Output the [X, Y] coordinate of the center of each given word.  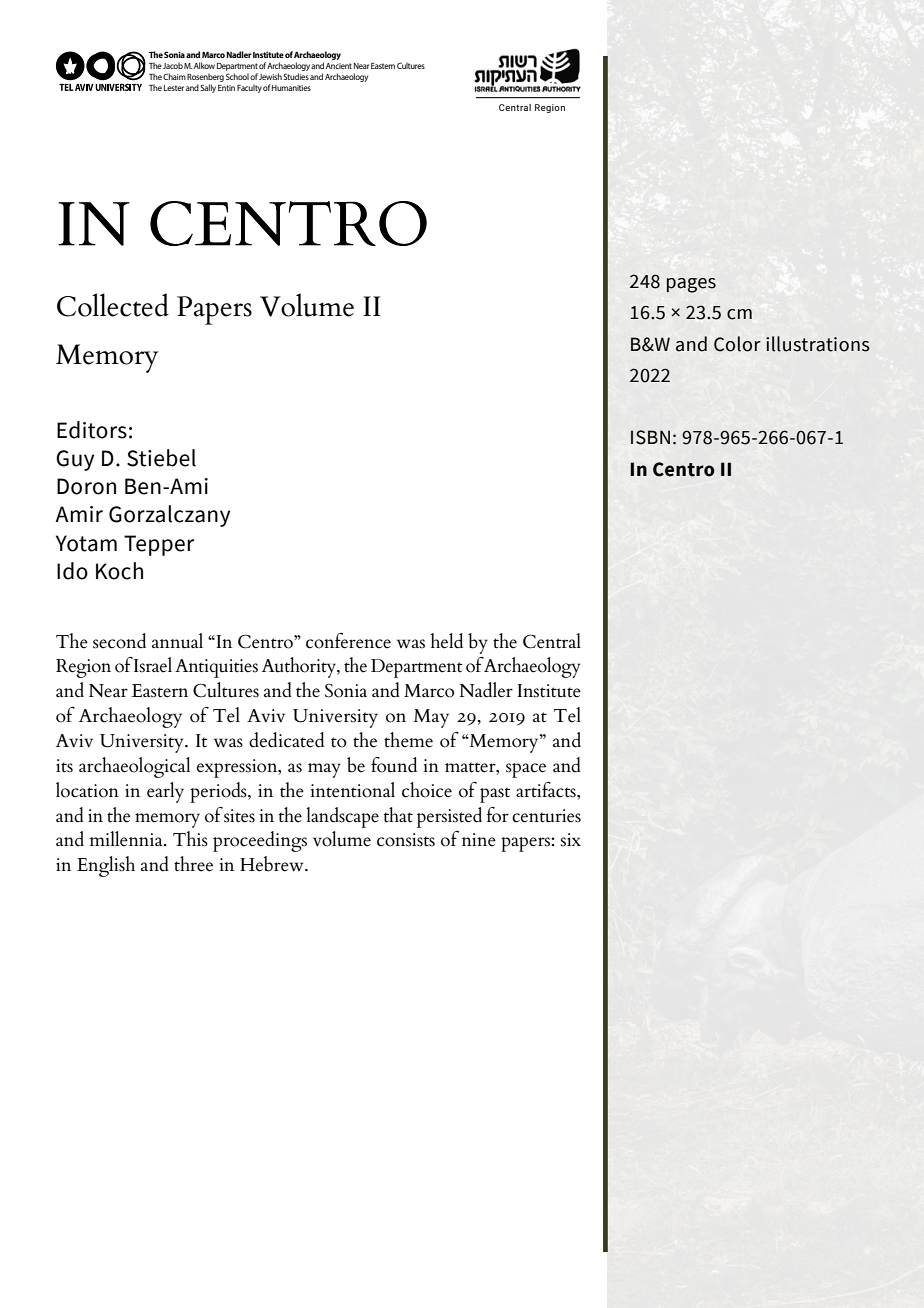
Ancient [339, 66]
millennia [127, 839]
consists [406, 840]
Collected [113, 305]
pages [691, 285]
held [447, 641]
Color [737, 344]
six [571, 840]
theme [408, 740]
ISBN [650, 437]
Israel [153, 665]
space [526, 770]
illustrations [818, 344]
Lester [174, 88]
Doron [86, 486]
